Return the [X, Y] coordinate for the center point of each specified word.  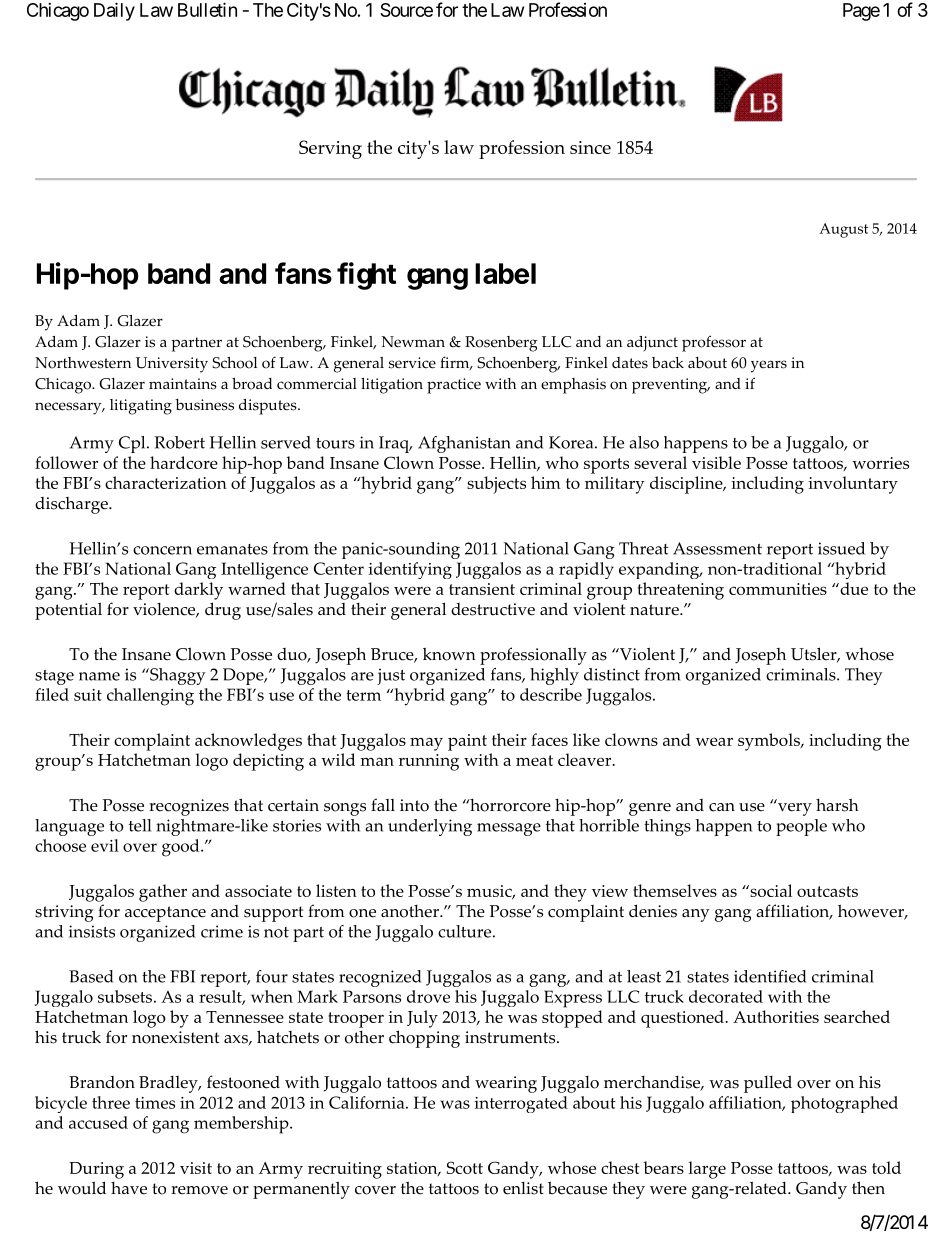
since [590, 147]
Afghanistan [464, 444]
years [769, 366]
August [843, 230]
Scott [465, 1167]
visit [196, 1168]
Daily [114, 11]
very [794, 808]
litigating [141, 407]
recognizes [189, 807]
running [429, 762]
